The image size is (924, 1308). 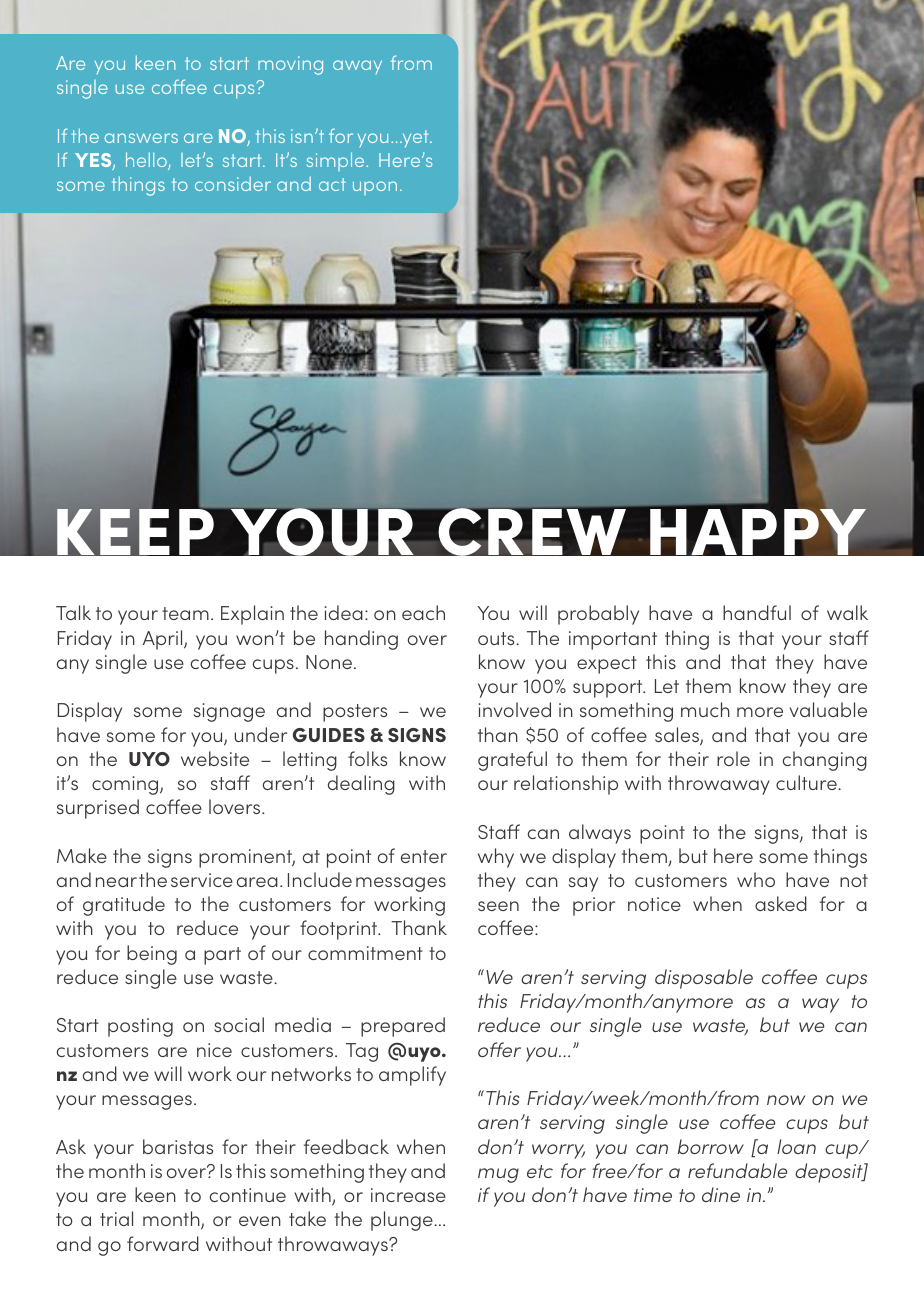 What do you see at coordinates (721, 1194) in the screenshot?
I see `dine` at bounding box center [721, 1194].
